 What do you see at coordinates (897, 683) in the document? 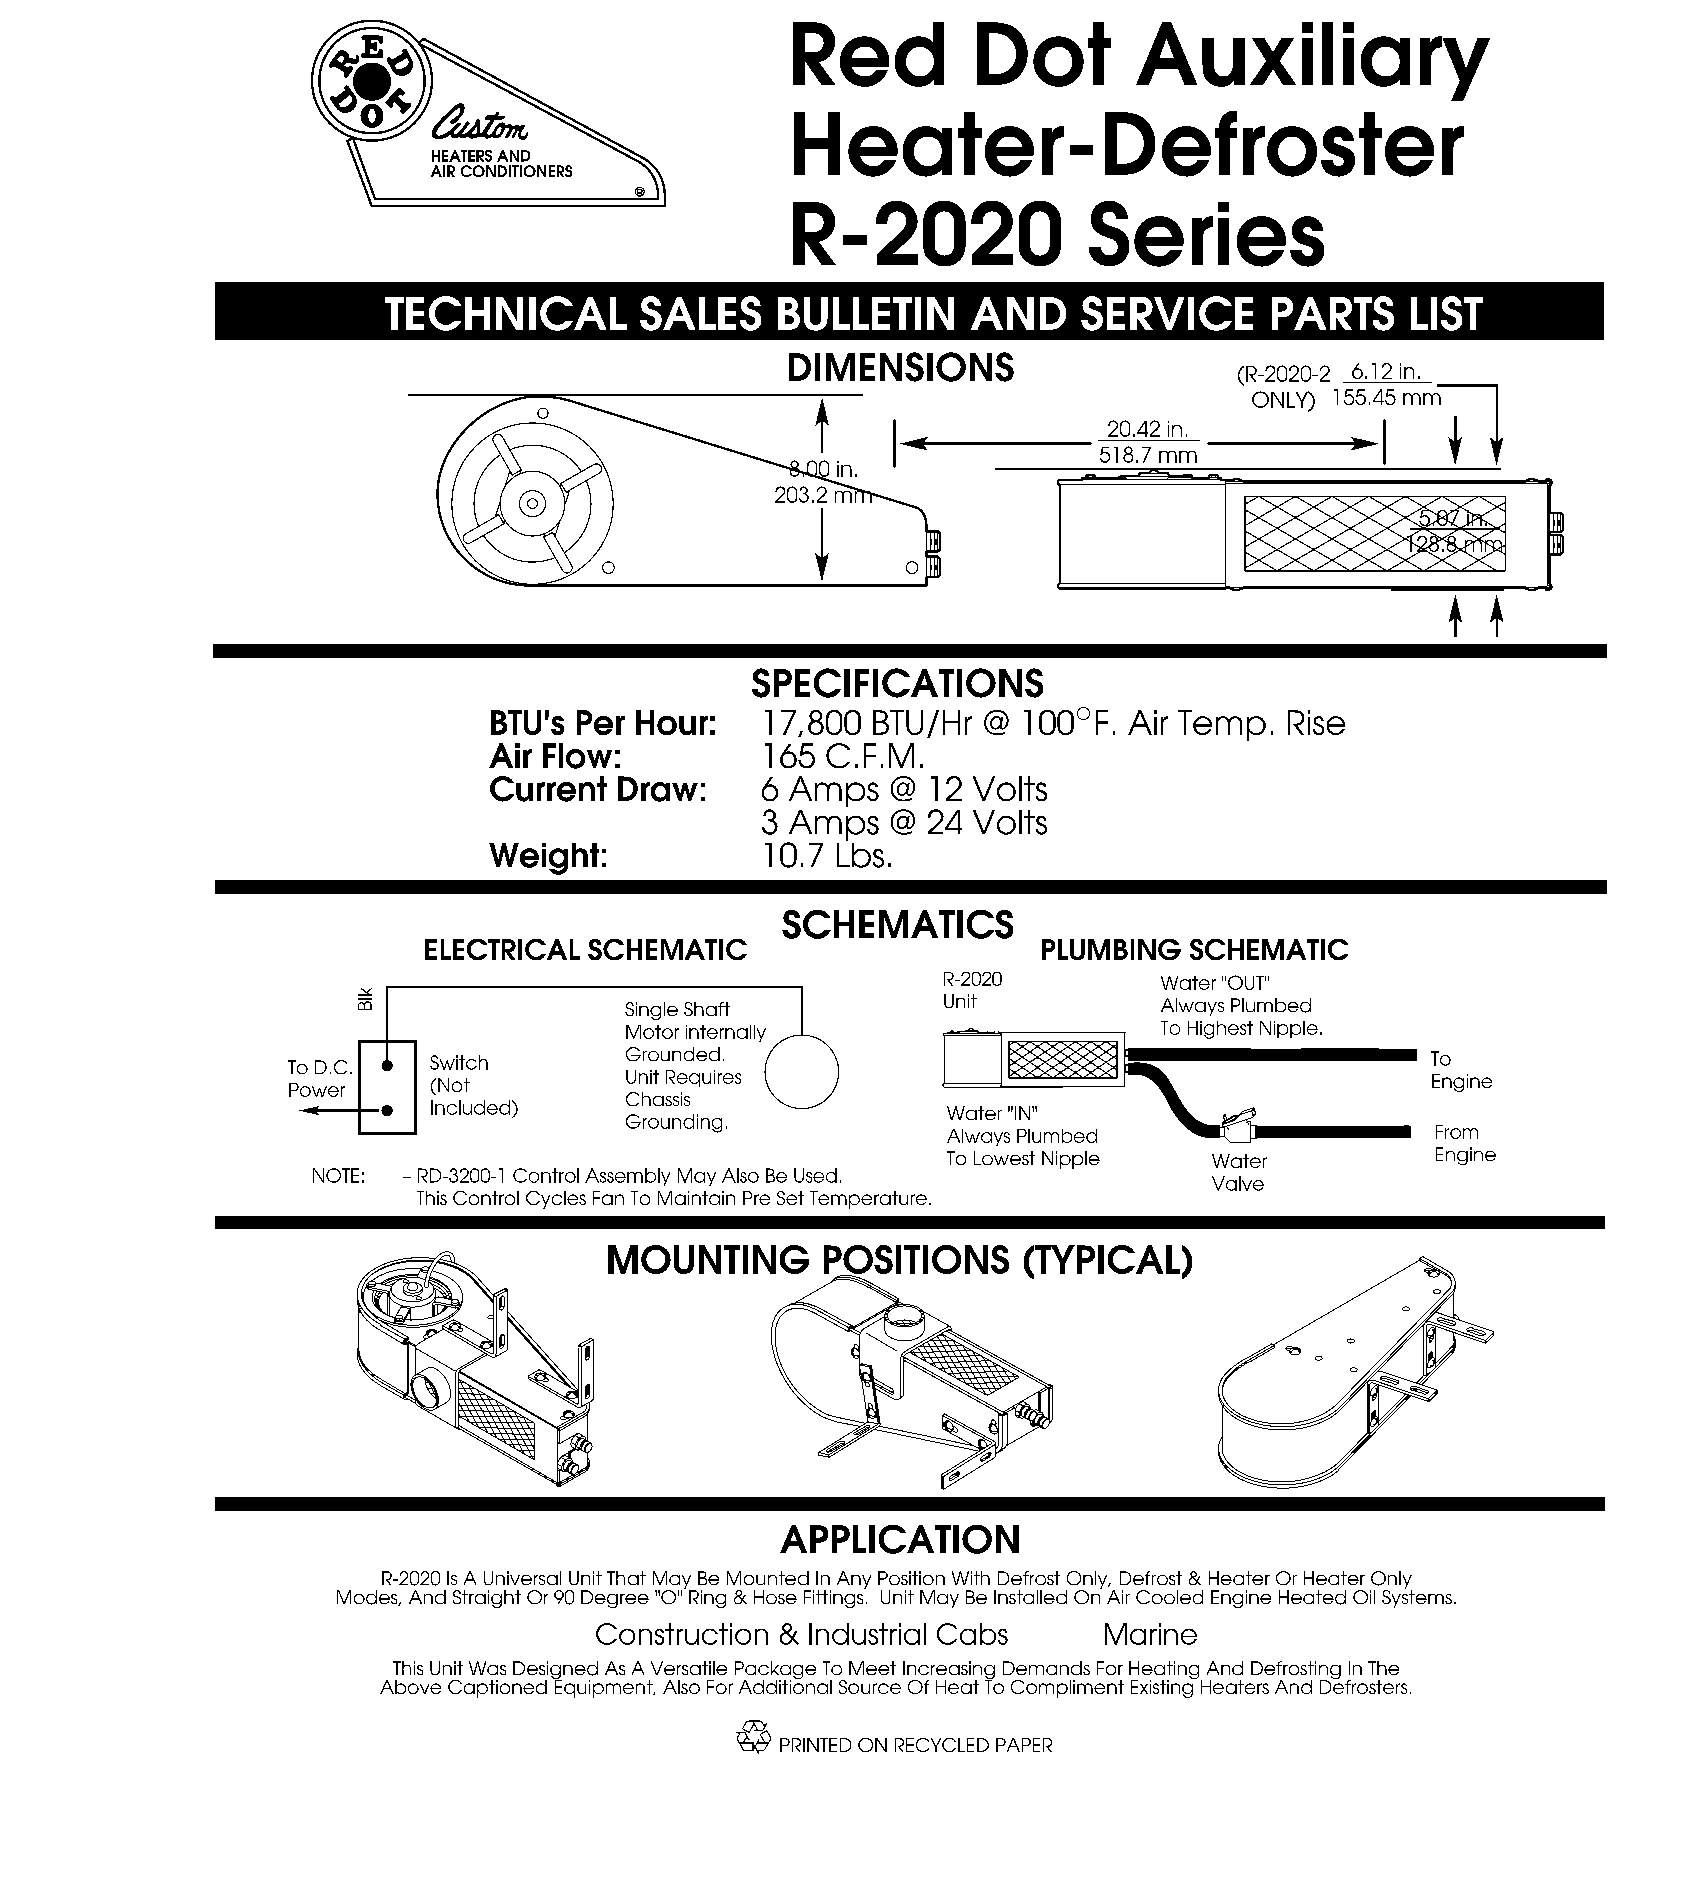
I see `SPECIFICATIONS` at bounding box center [897, 683].
